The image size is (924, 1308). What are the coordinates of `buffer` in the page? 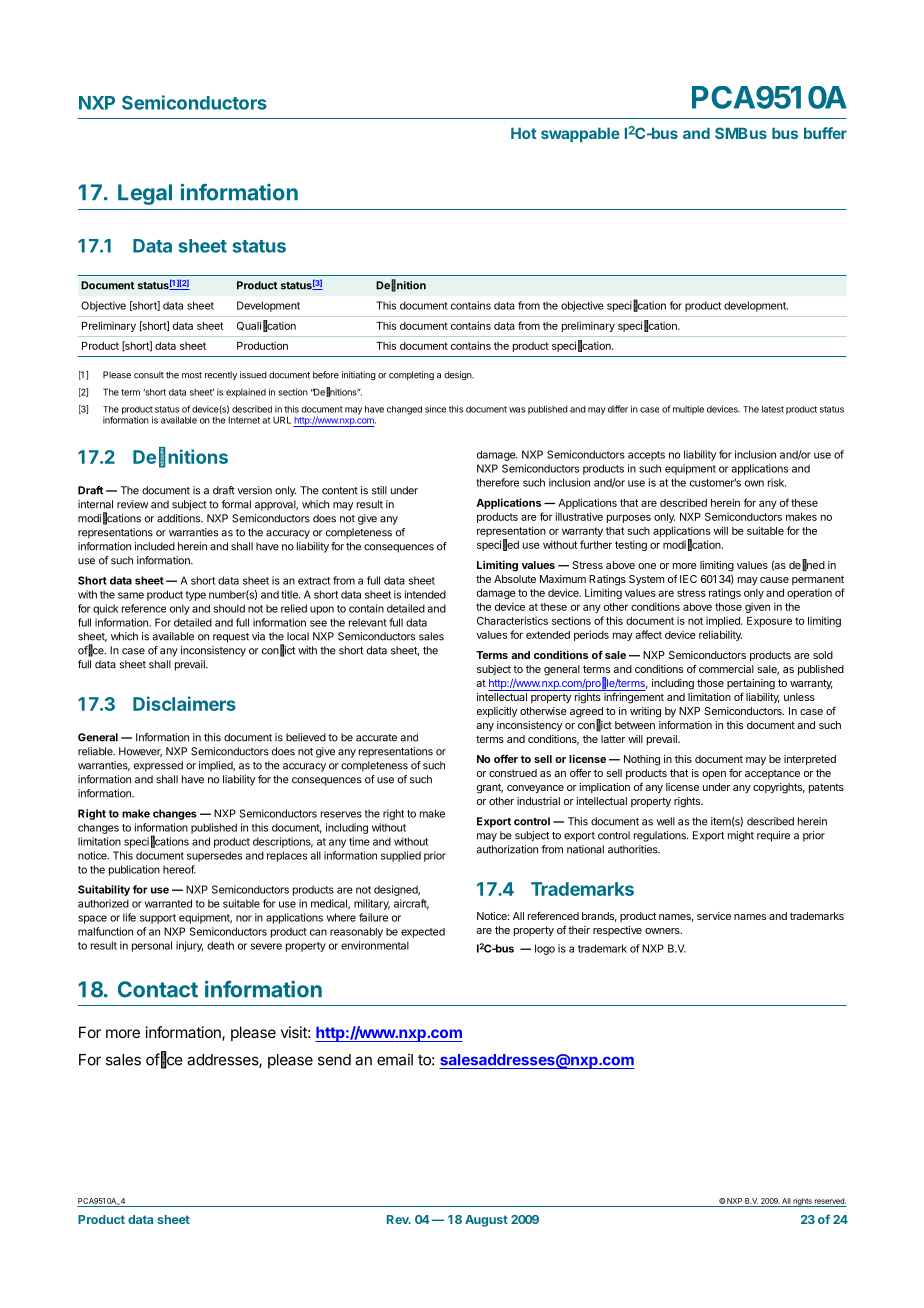 It's located at (825, 133).
